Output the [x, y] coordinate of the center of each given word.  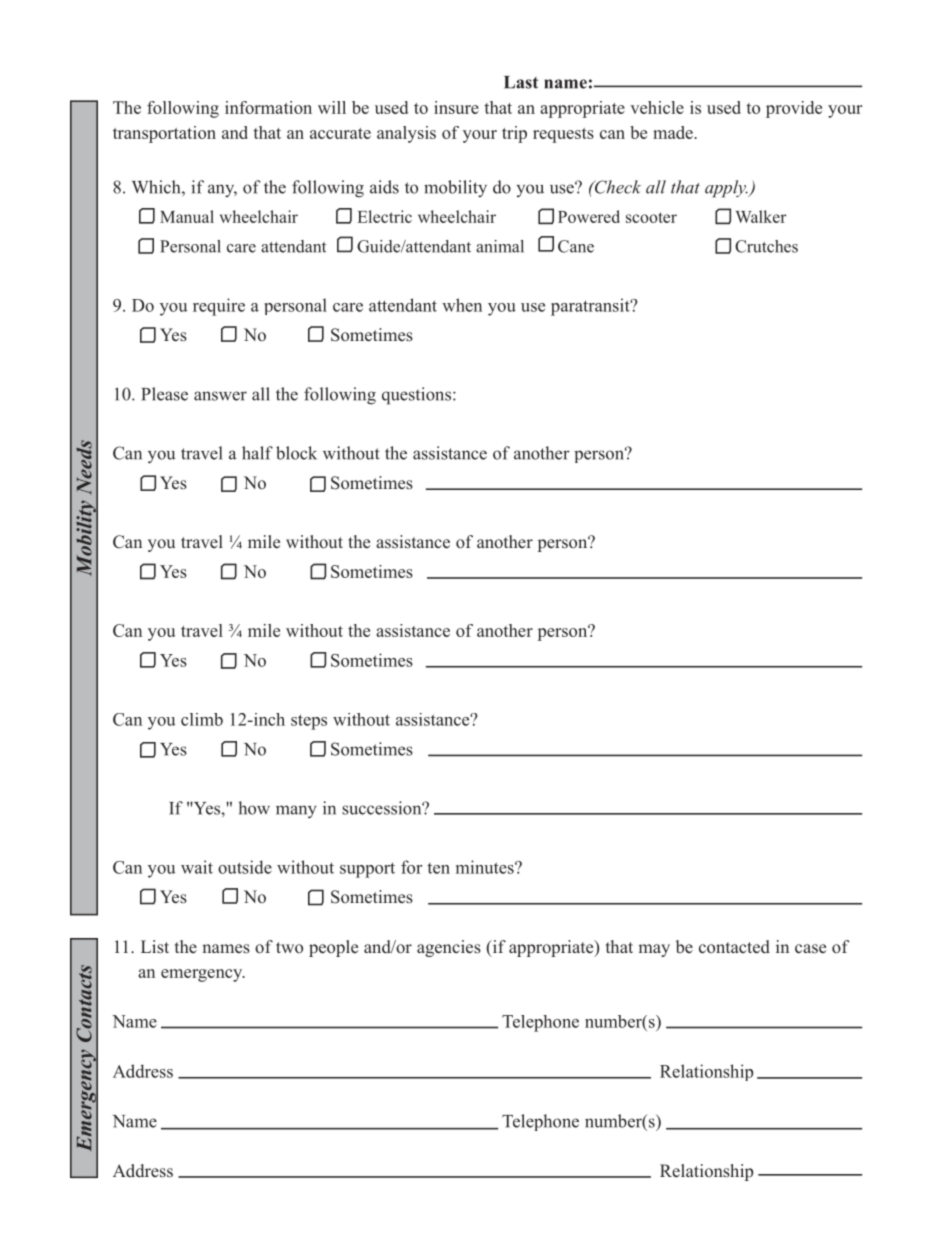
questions [416, 396]
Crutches [766, 246]
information [268, 107]
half [257, 453]
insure [456, 107]
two [289, 947]
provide [794, 109]
